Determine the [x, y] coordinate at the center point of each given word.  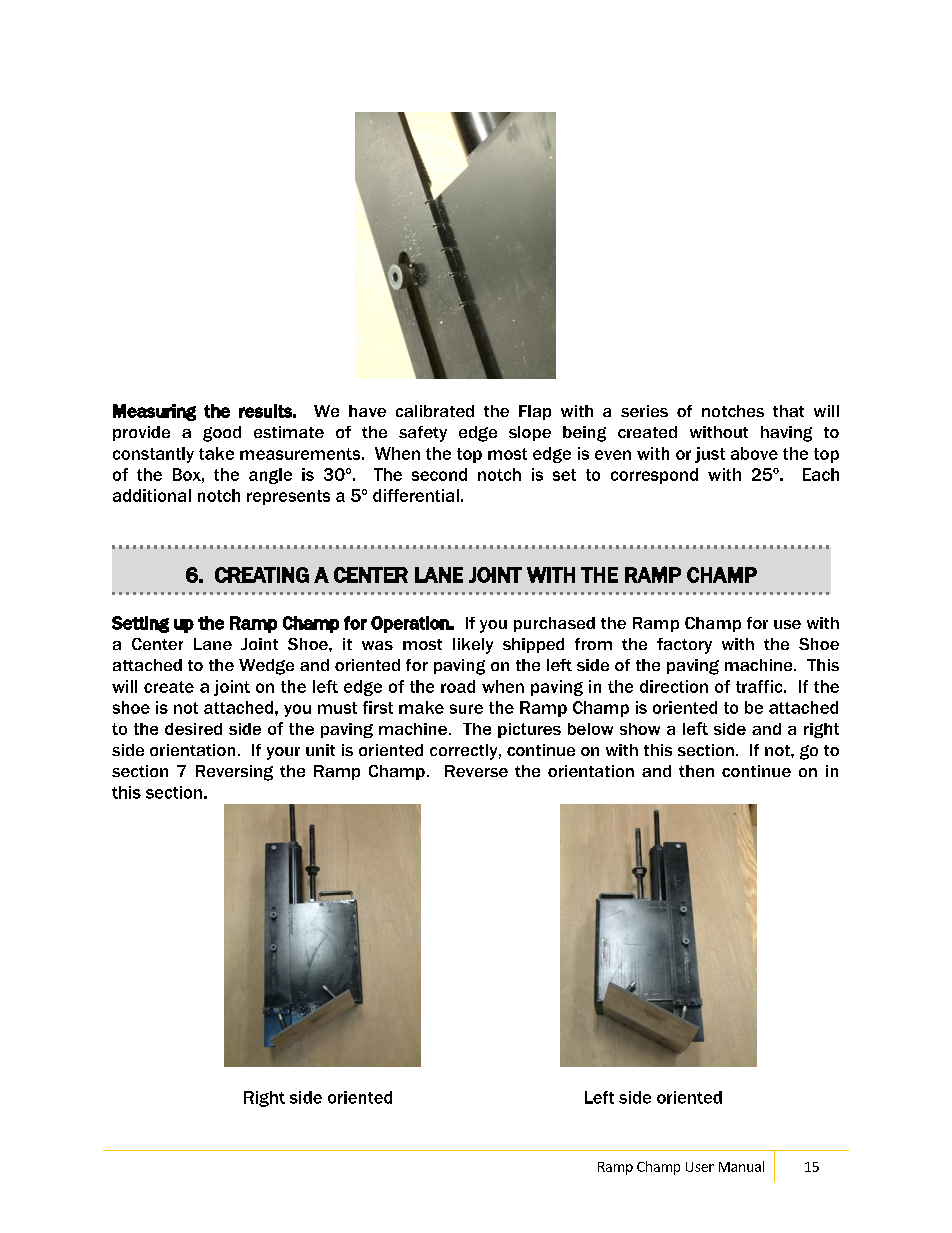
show [640, 729]
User [700, 1167]
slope [530, 433]
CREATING [262, 575]
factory [684, 646]
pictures [529, 730]
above [754, 453]
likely [473, 646]
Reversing [234, 773]
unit [320, 750]
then [696, 771]
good [222, 434]
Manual [741, 1166]
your [283, 753]
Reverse [476, 771]
